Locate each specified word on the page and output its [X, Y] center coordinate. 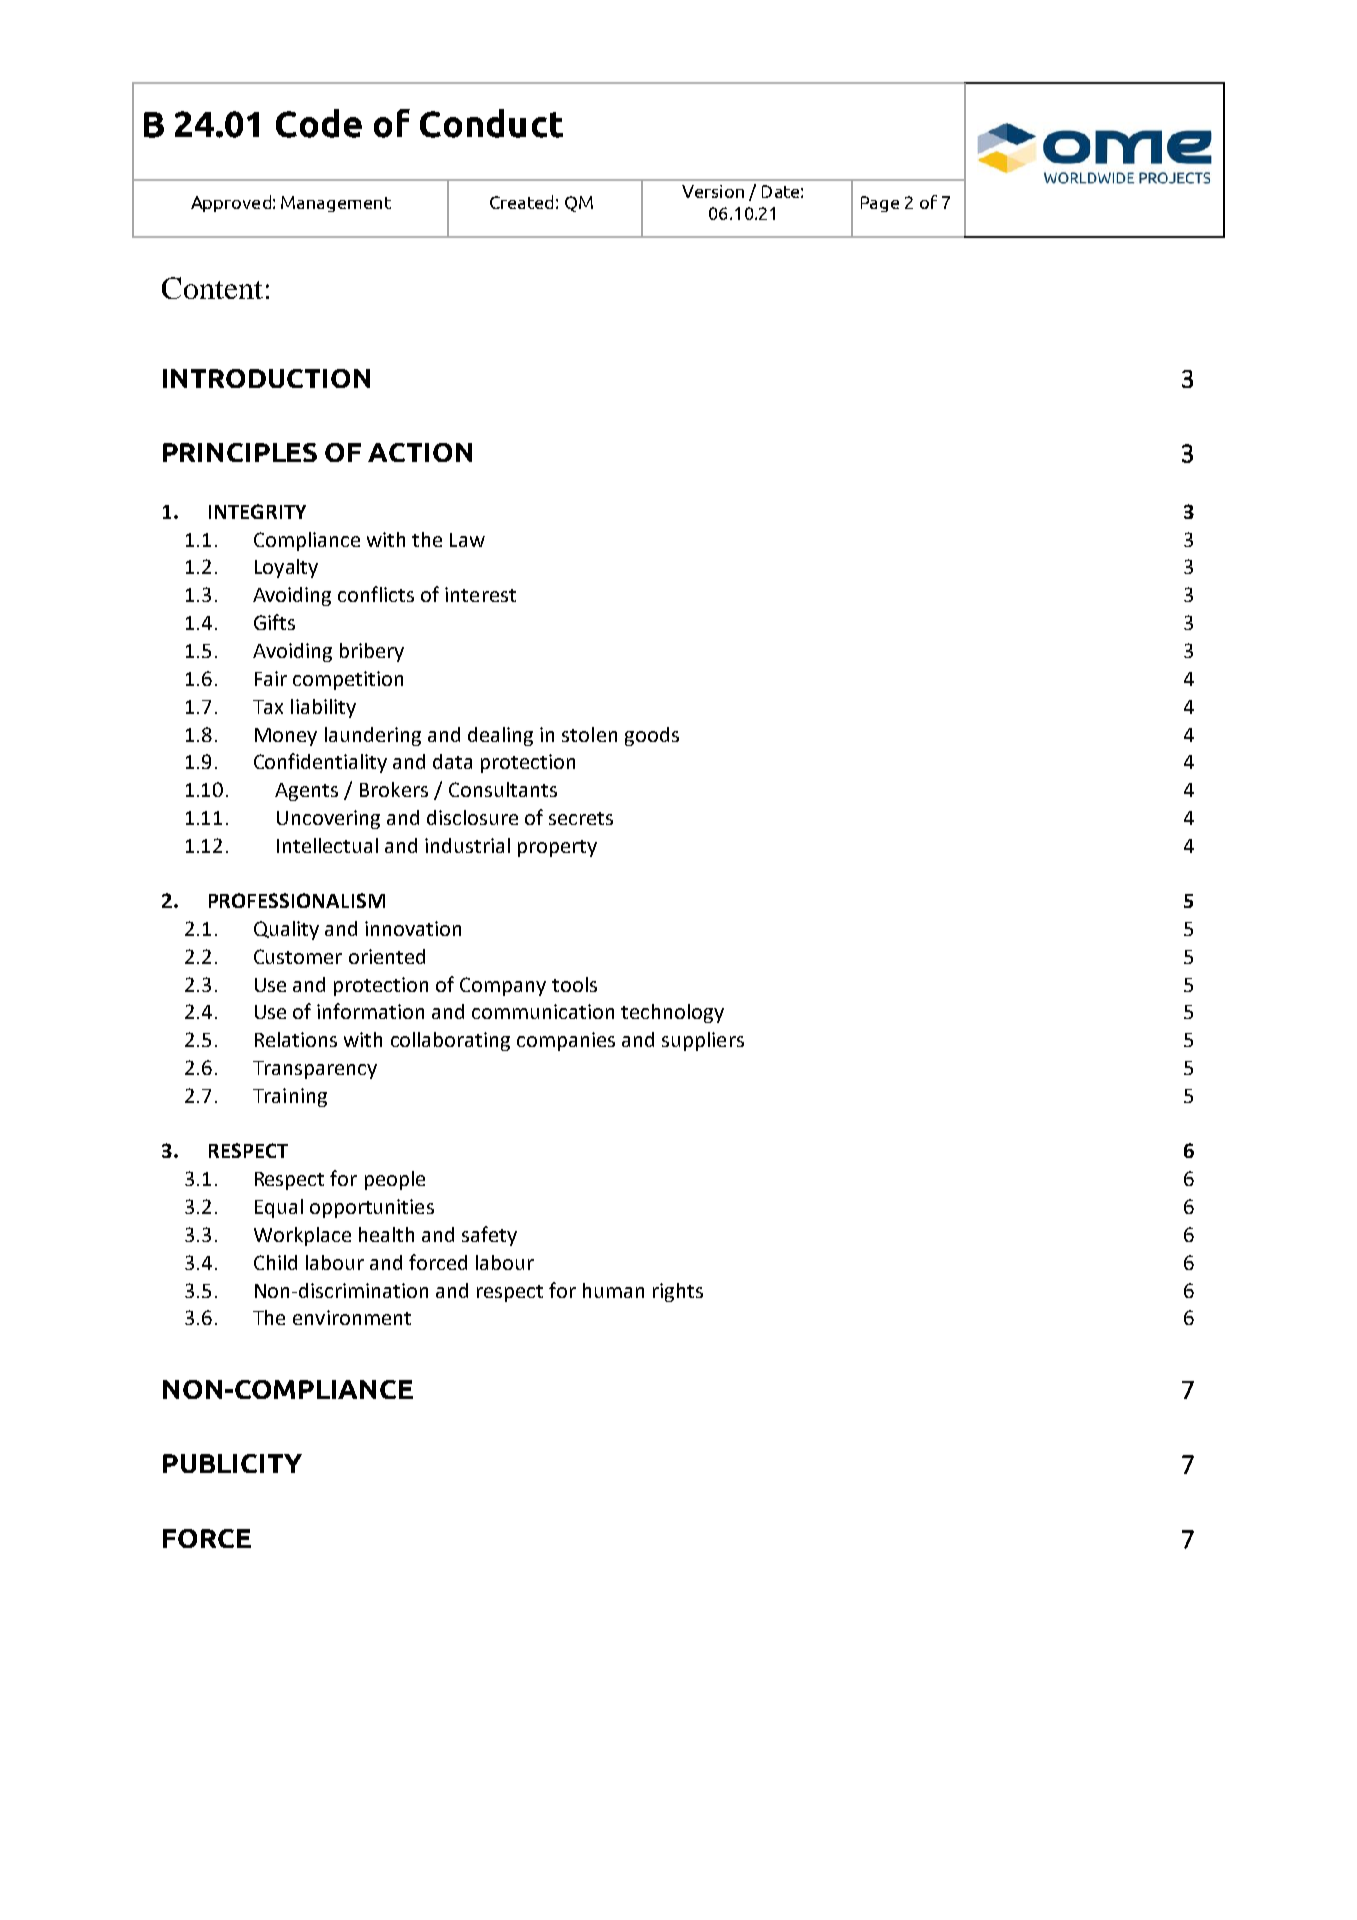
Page [880, 204]
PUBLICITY [232, 1463]
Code [319, 123]
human [613, 1290]
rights [678, 1292]
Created [521, 202]
